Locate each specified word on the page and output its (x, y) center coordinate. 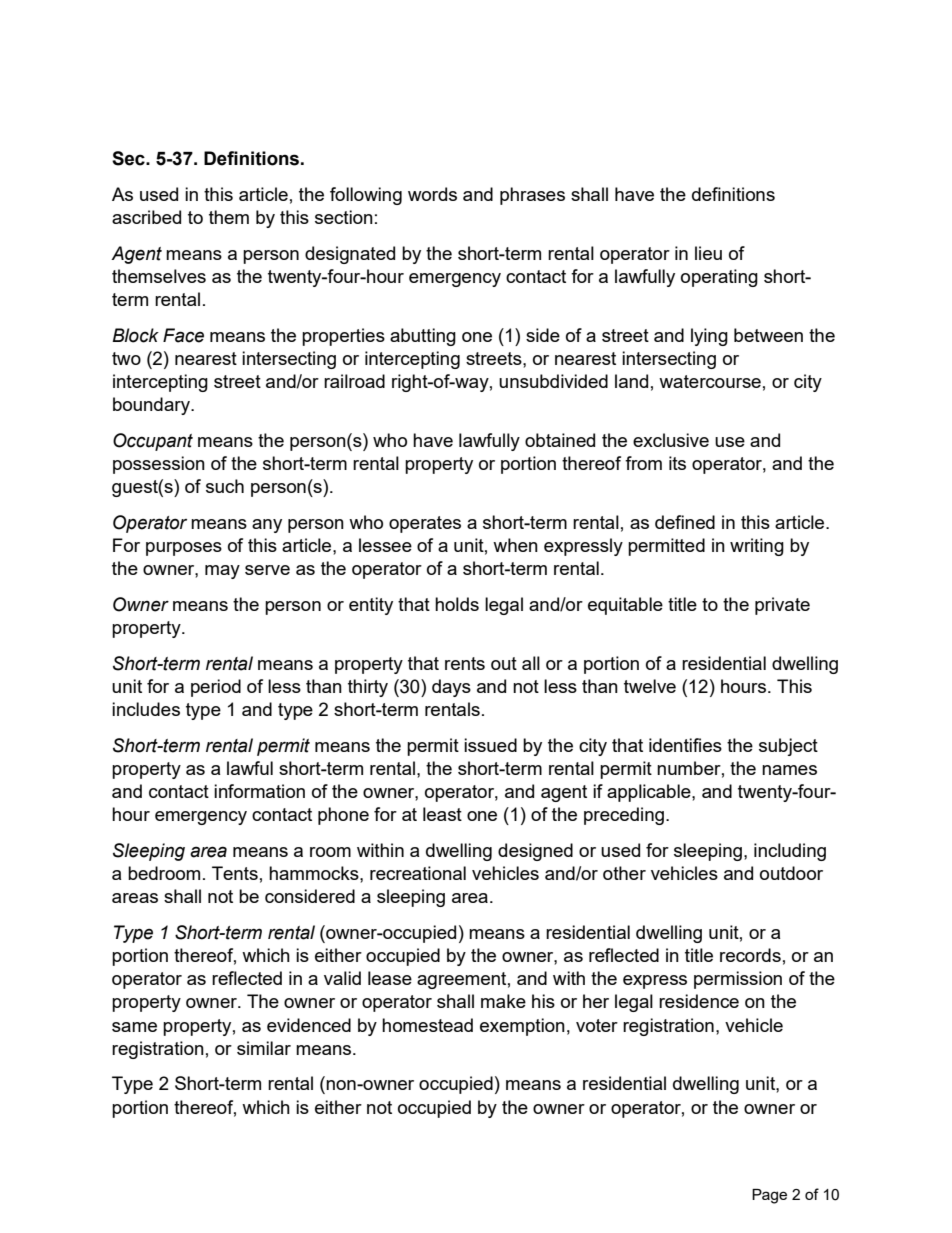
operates (425, 524)
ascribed (146, 217)
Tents (235, 873)
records (750, 955)
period (216, 688)
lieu (708, 253)
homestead (427, 1025)
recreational (418, 873)
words (432, 194)
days (451, 688)
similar (264, 1048)
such (225, 486)
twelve (650, 686)
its (677, 463)
